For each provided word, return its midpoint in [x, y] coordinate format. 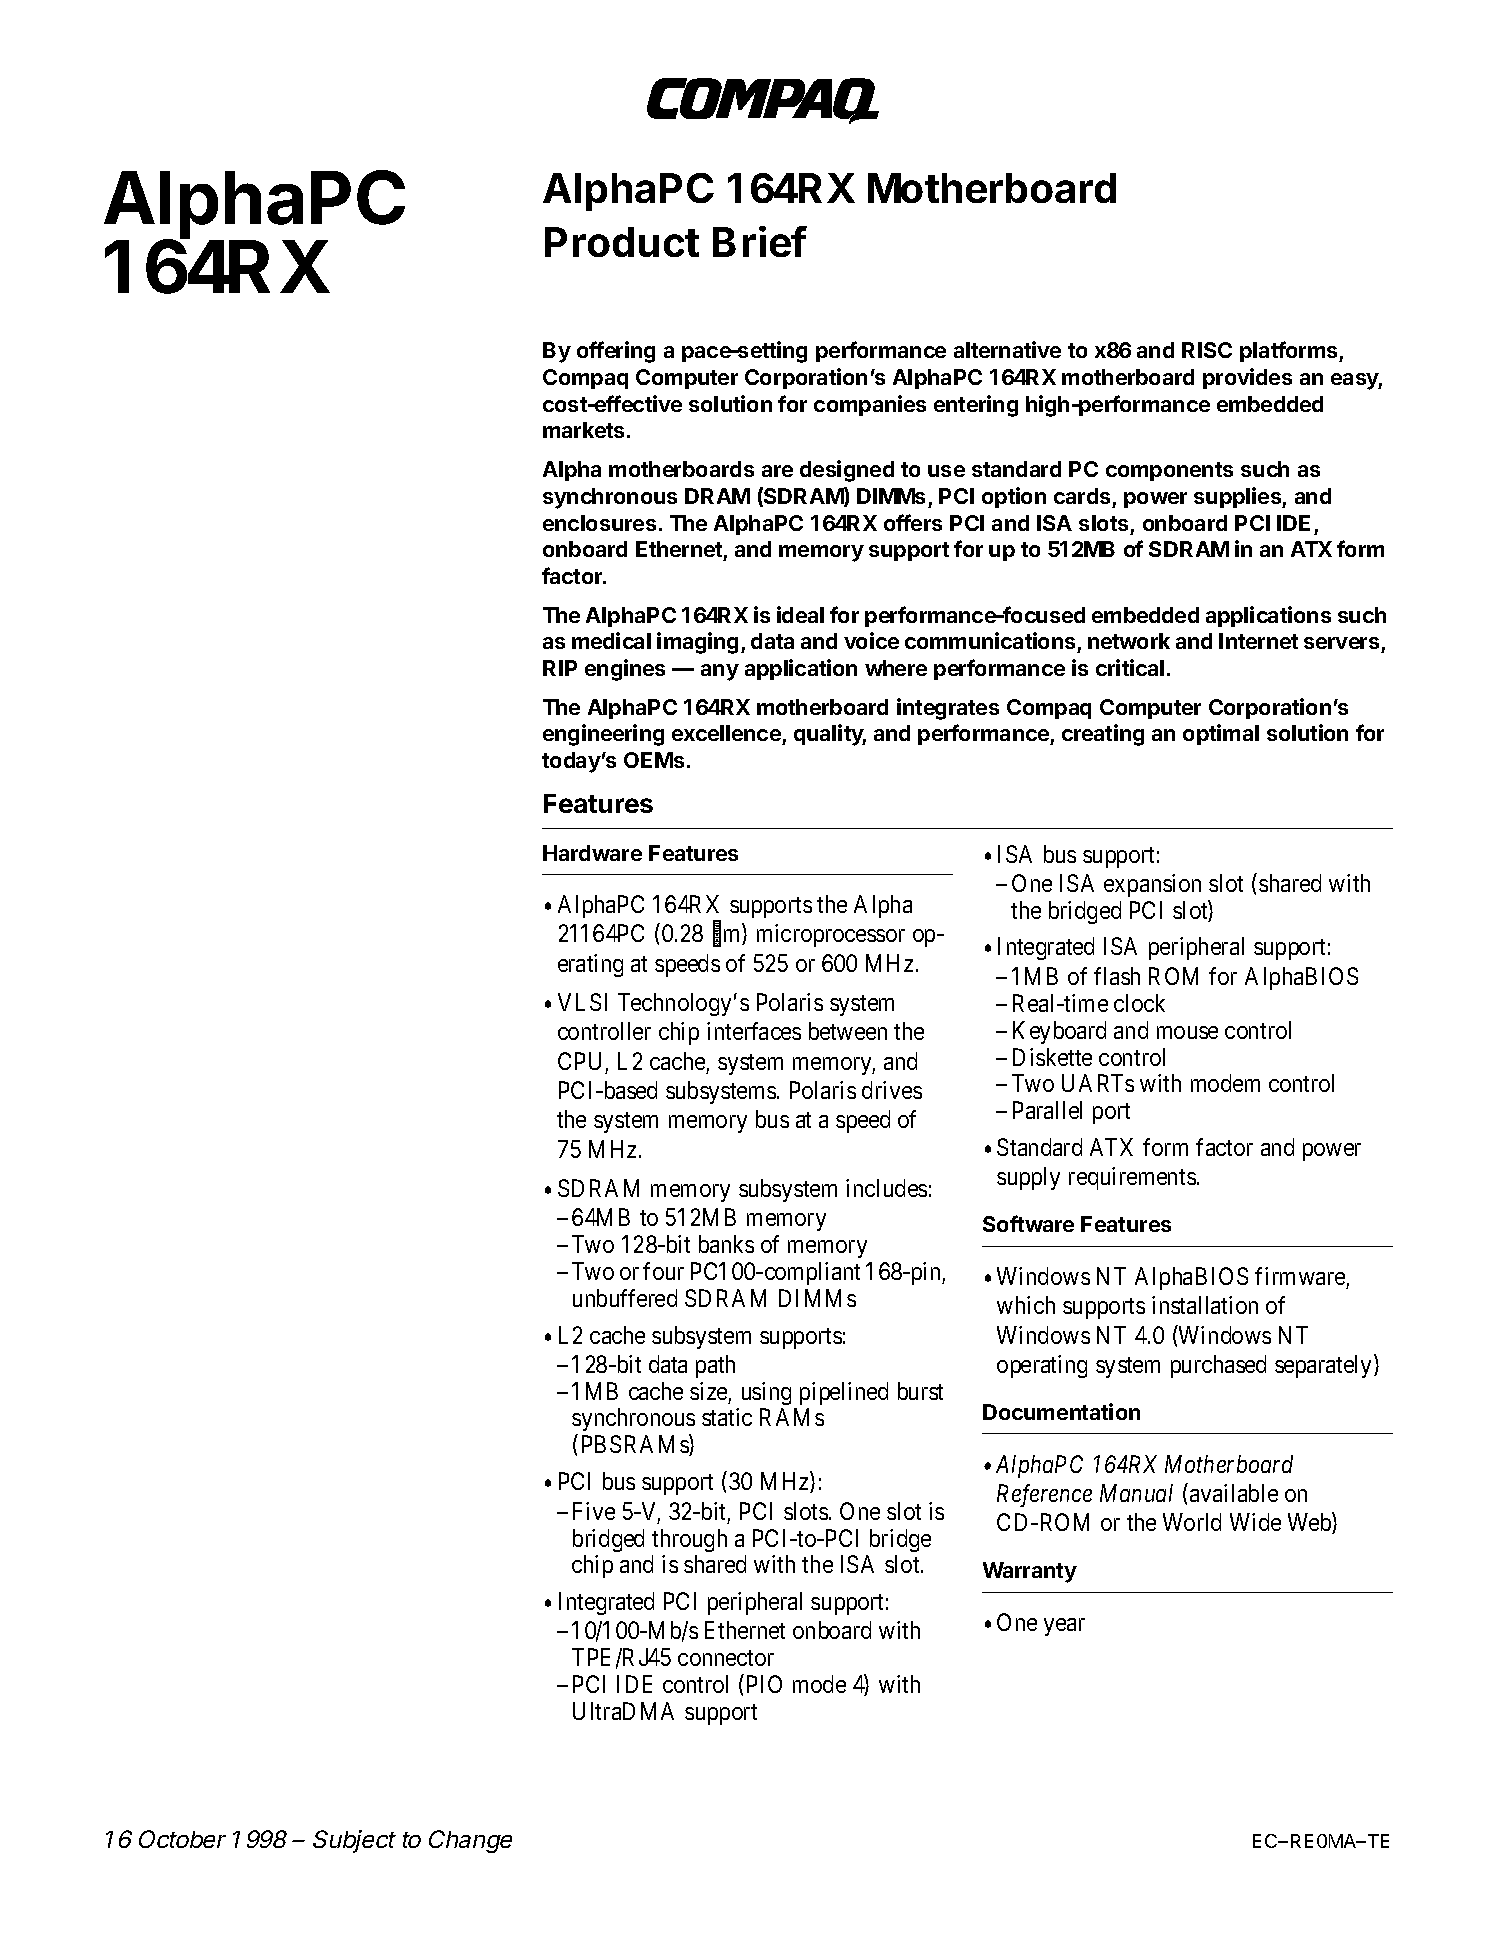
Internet [1258, 641]
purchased [1218, 1366]
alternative [1007, 349]
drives [892, 1090]
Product [622, 242]
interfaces [754, 1031]
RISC [1207, 350]
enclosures [599, 523]
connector [726, 1658]
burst [920, 1391]
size [708, 1391]
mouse [1187, 1032]
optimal [1221, 734]
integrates [948, 709]
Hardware [592, 853]
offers [913, 522]
